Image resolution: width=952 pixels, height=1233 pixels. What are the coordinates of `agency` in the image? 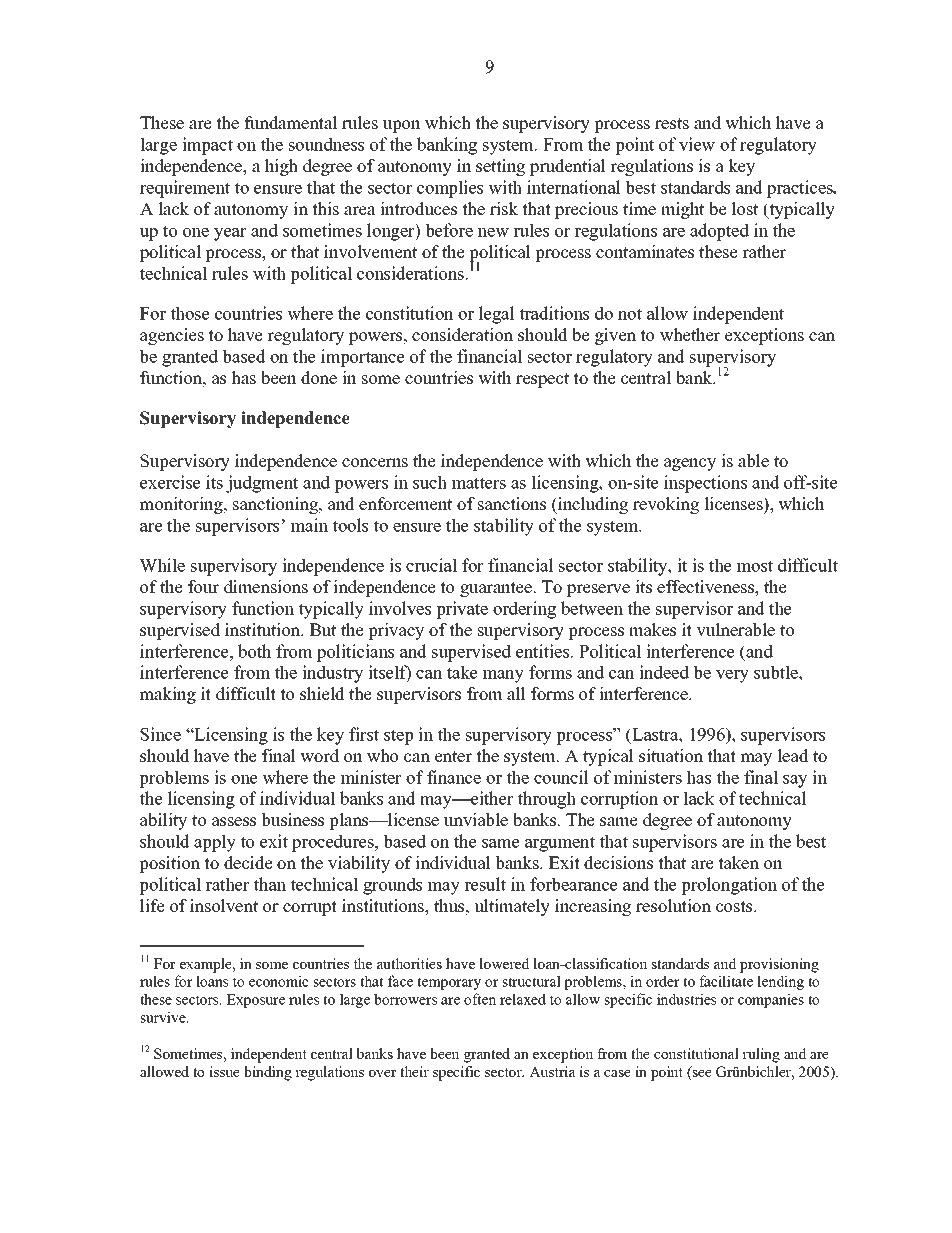 It's located at (690, 464).
